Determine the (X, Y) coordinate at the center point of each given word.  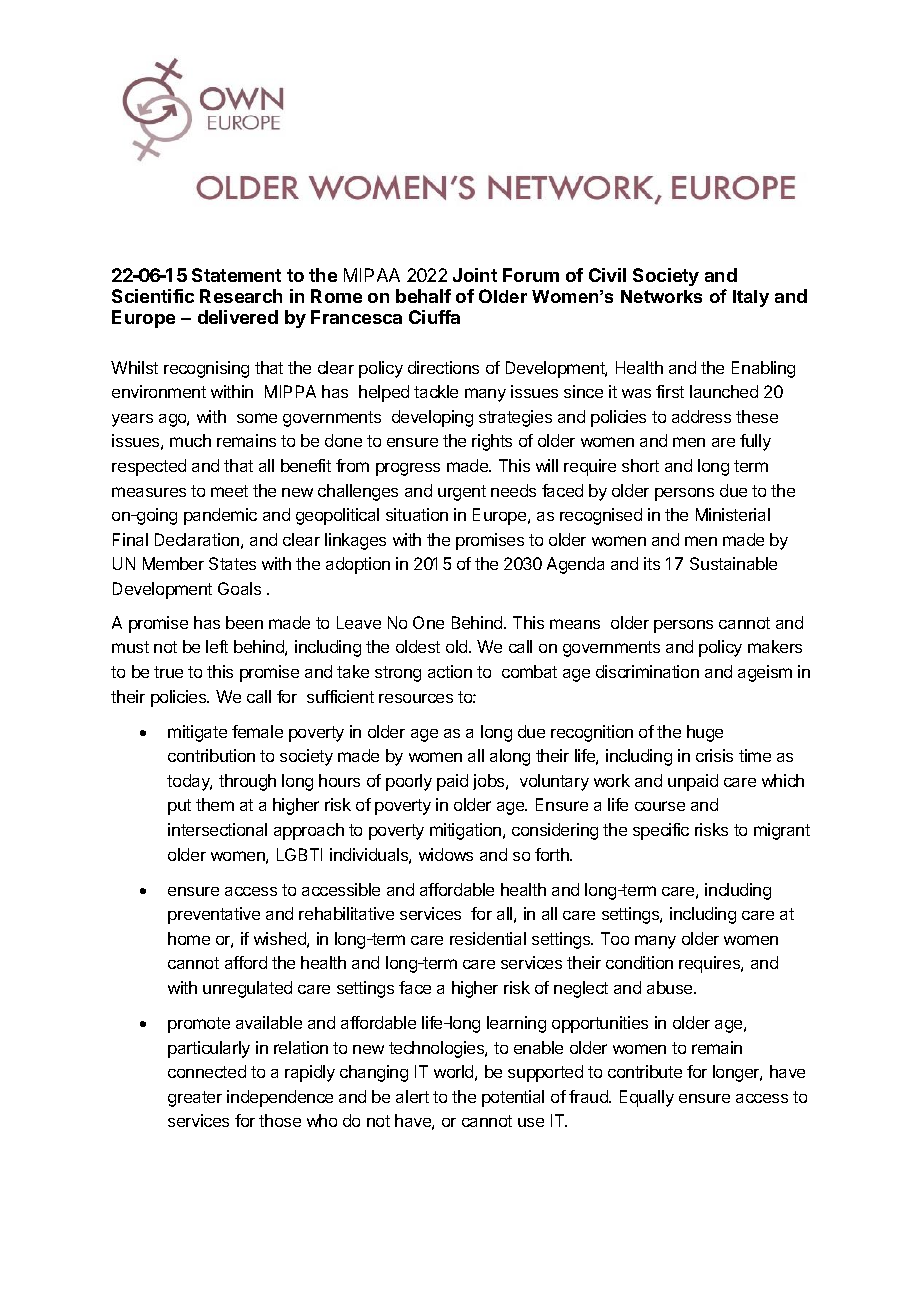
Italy (751, 298)
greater (195, 1099)
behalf (423, 296)
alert (412, 1096)
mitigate (197, 733)
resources (416, 698)
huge (705, 733)
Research (241, 296)
